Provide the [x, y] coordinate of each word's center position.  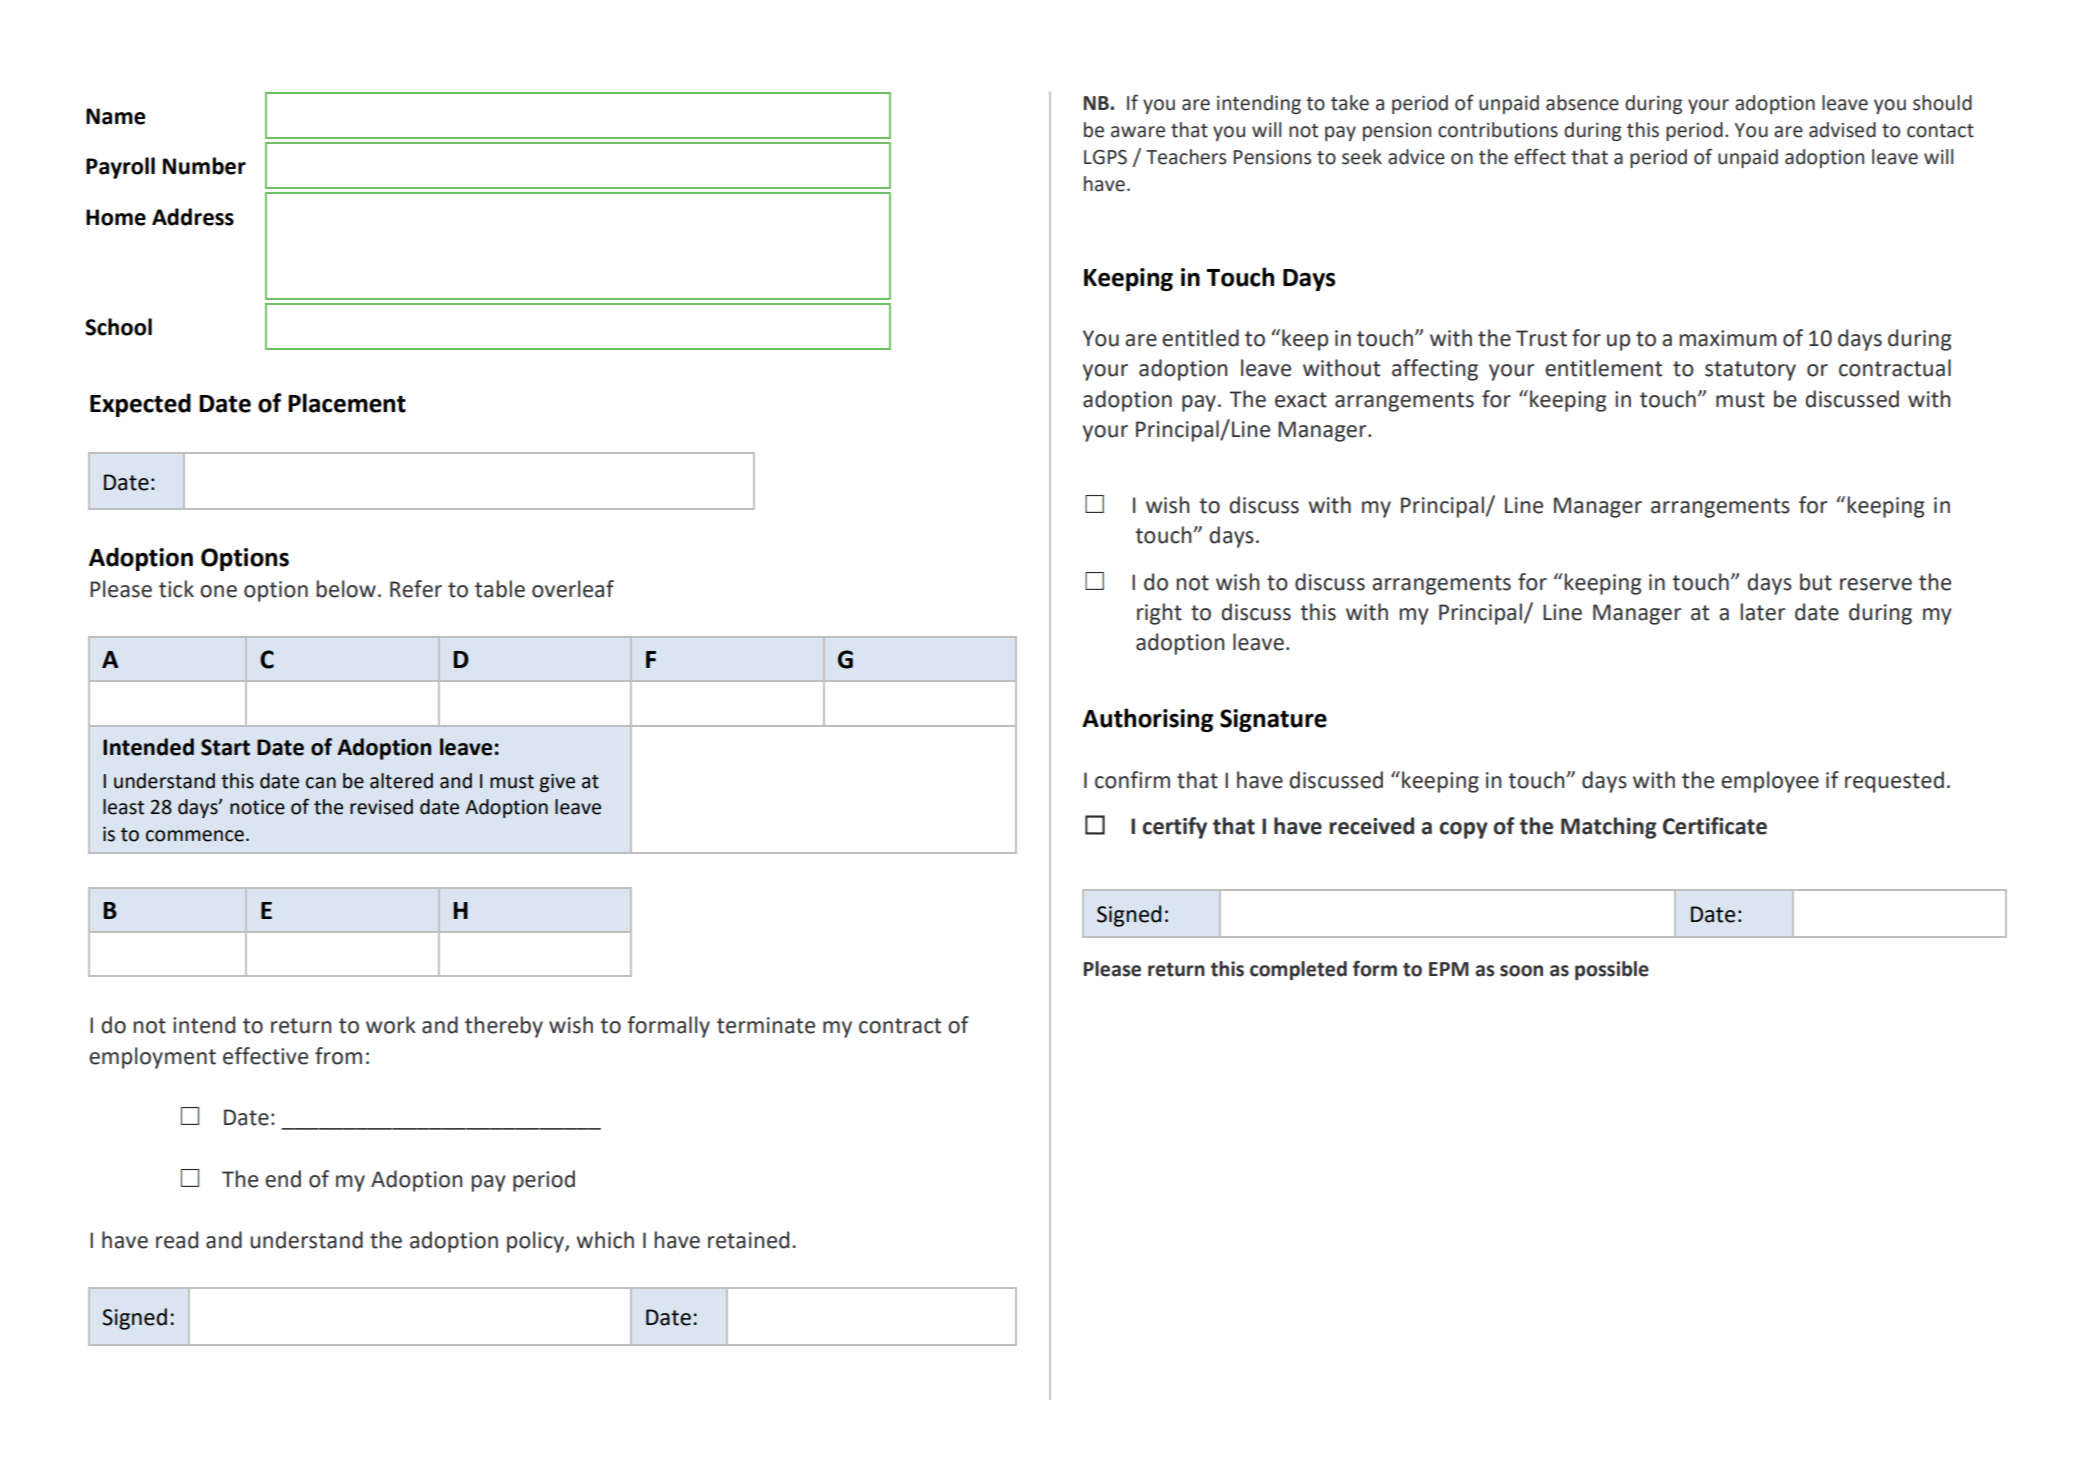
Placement [347, 403]
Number [204, 166]
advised [1842, 130]
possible [1612, 970]
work [391, 1025]
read [177, 1240]
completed [1298, 970]
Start [225, 747]
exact [1301, 400]
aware [1138, 132]
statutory [1750, 371]
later [1763, 612]
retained [748, 1240]
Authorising [1147, 720]
